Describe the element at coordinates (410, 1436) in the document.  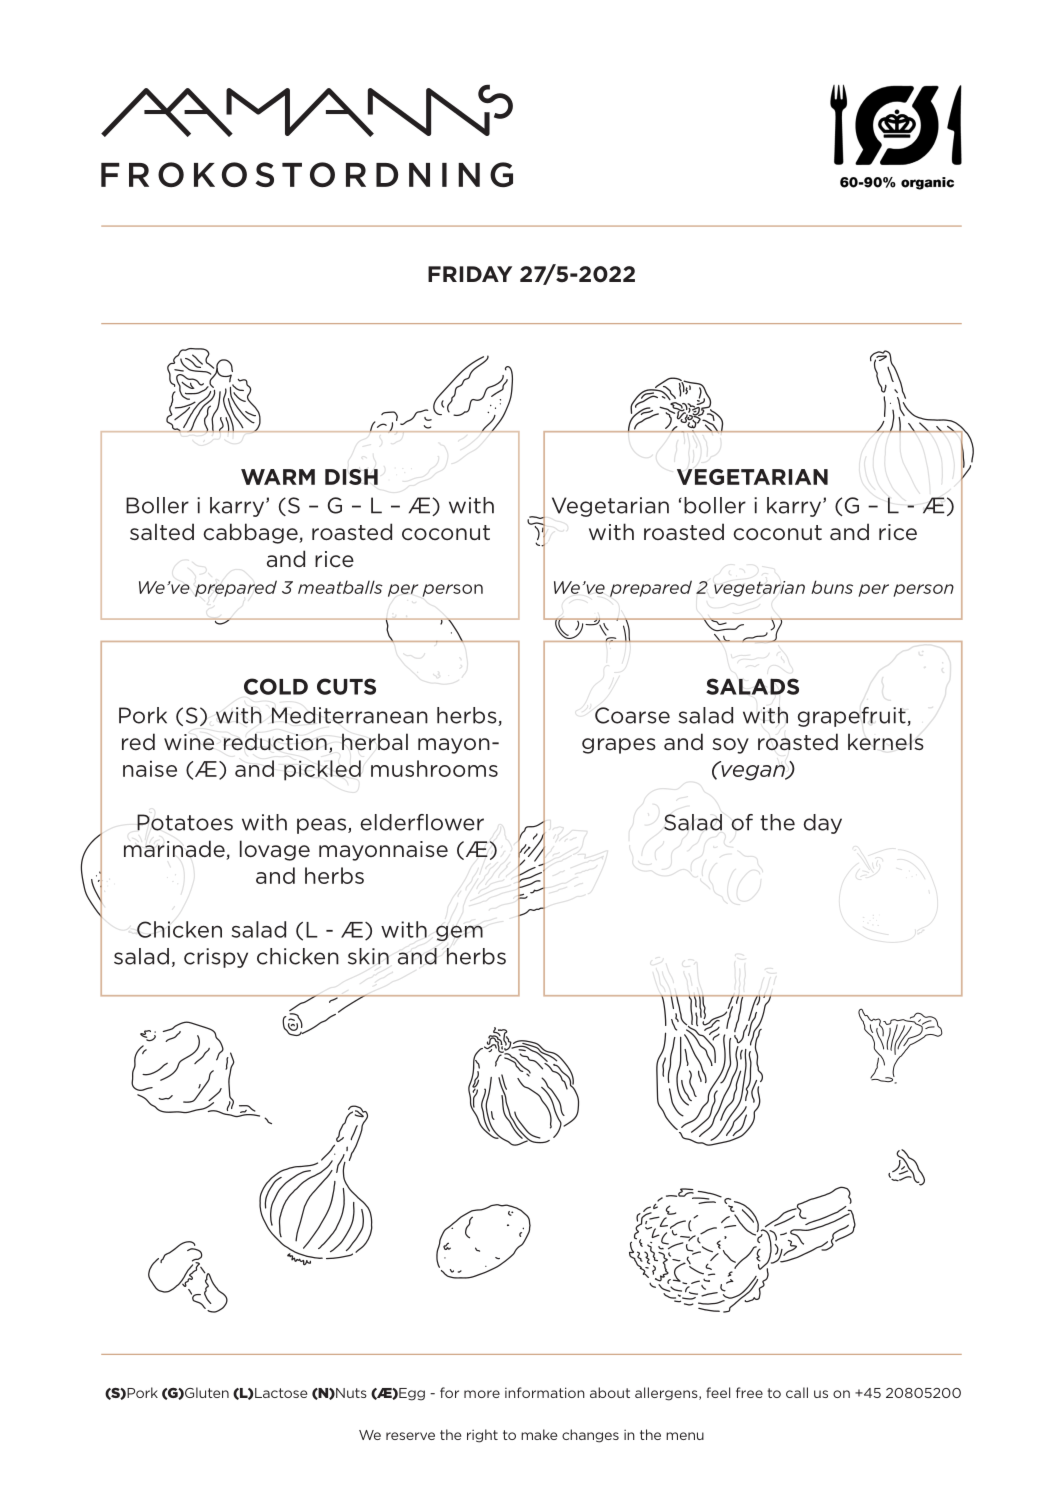
I see `reserve` at that location.
